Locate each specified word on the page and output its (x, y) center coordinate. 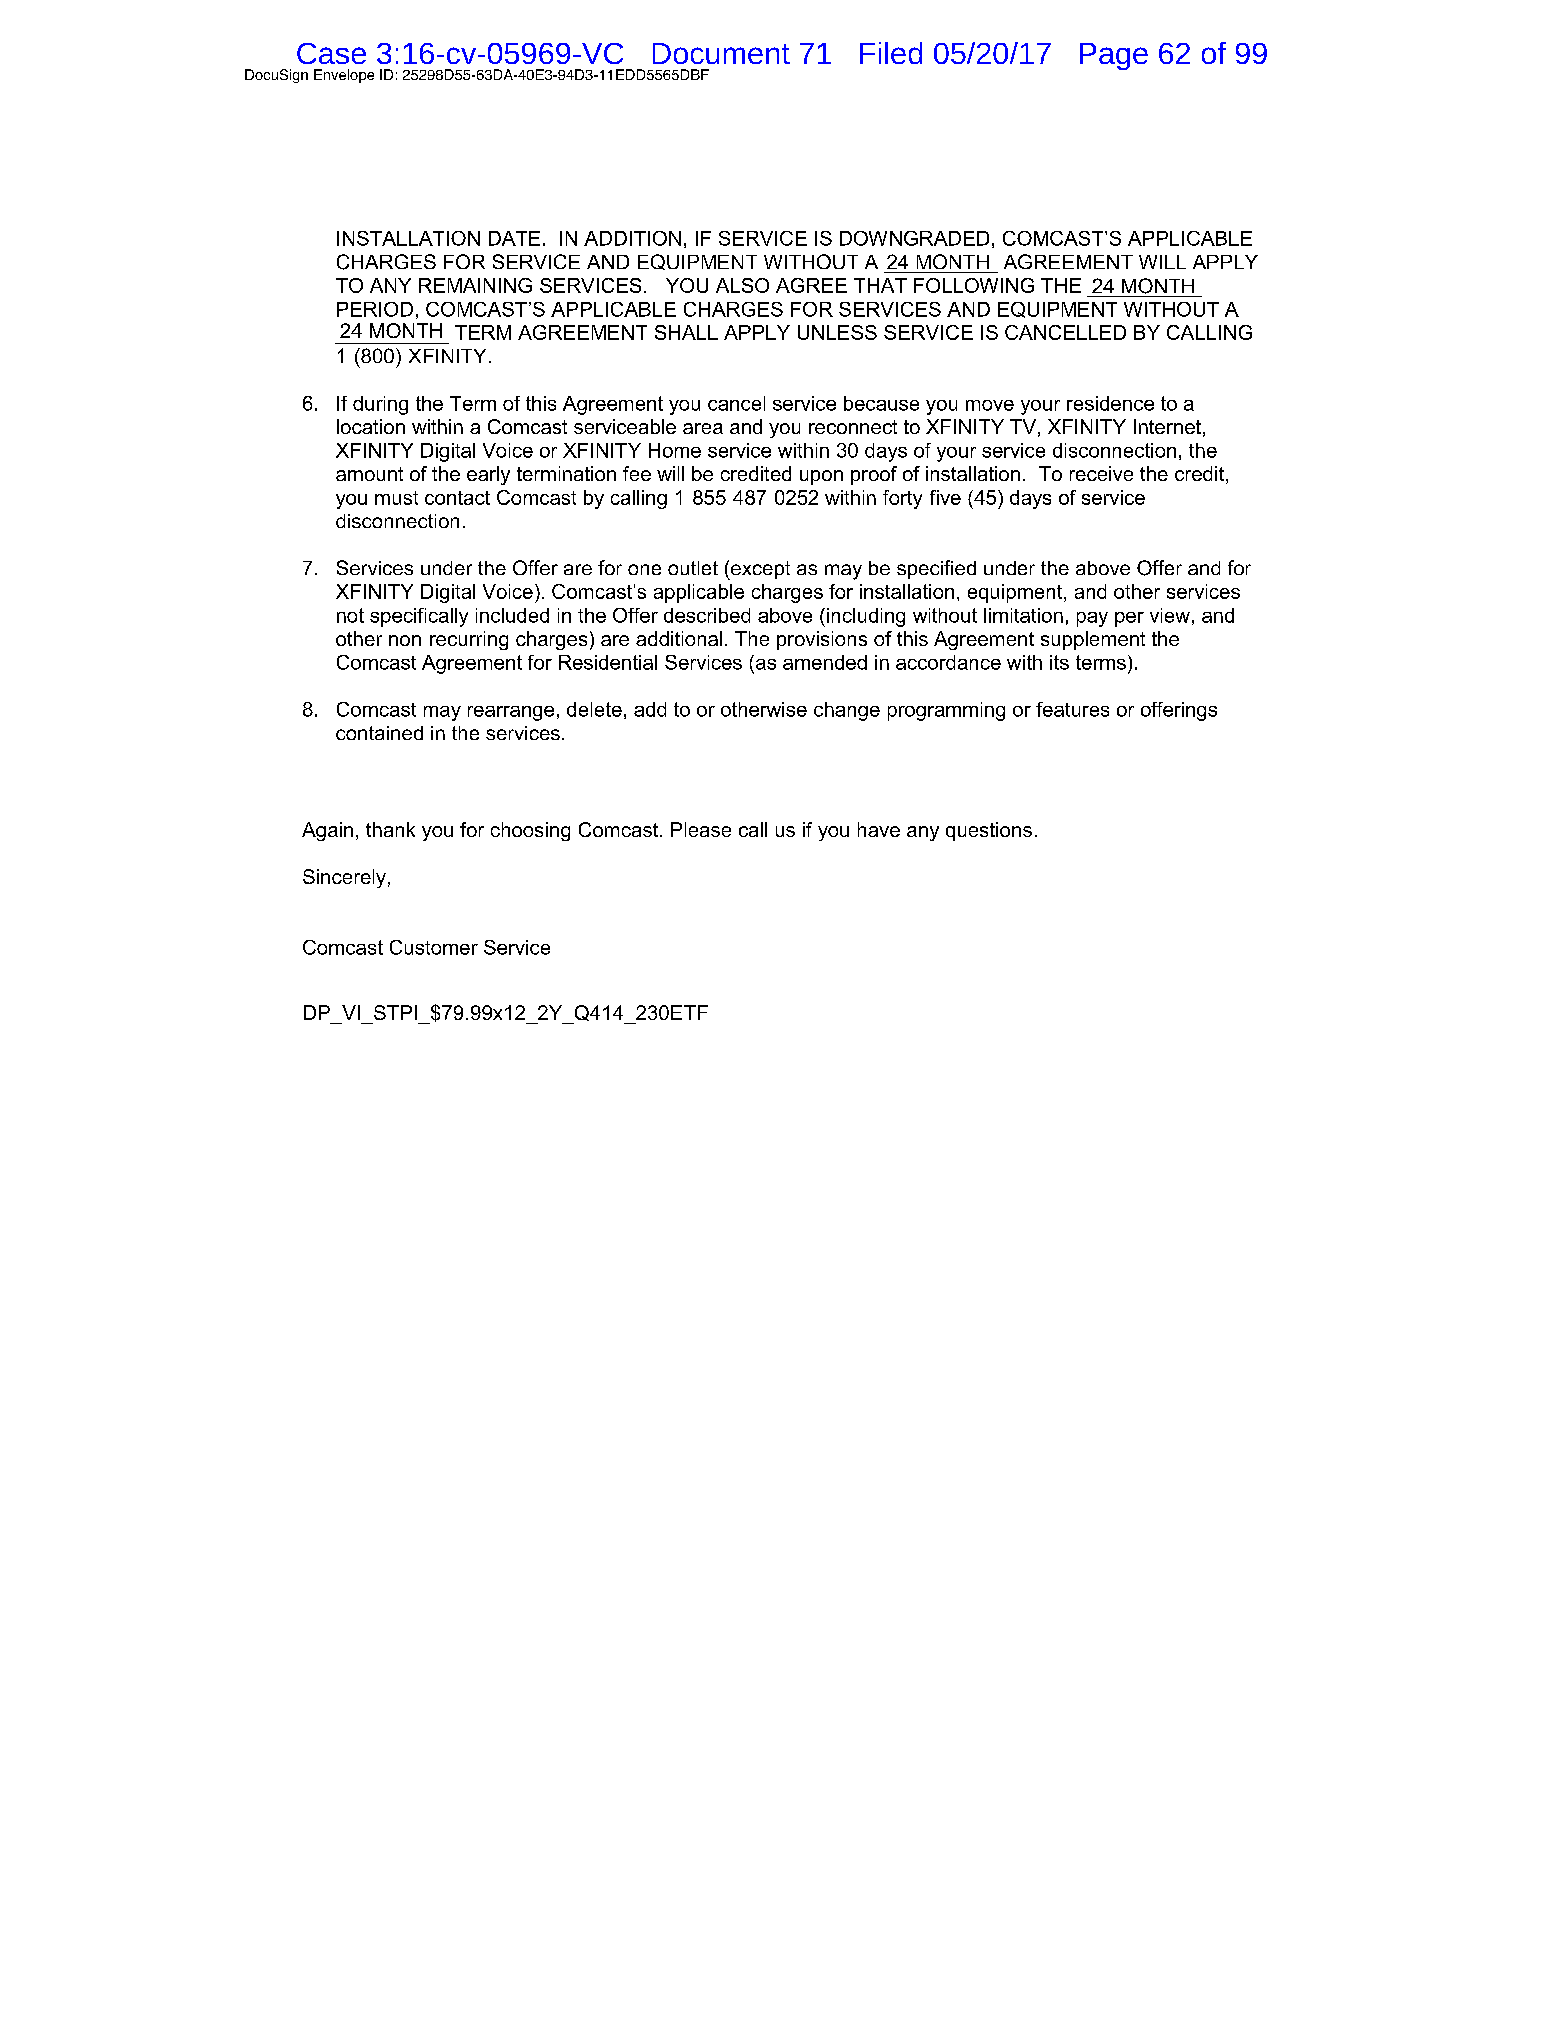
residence (1110, 403)
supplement (1093, 640)
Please (701, 829)
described (707, 615)
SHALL (686, 332)
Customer (434, 947)
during (380, 405)
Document (721, 53)
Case (331, 53)
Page (1114, 56)
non (405, 640)
